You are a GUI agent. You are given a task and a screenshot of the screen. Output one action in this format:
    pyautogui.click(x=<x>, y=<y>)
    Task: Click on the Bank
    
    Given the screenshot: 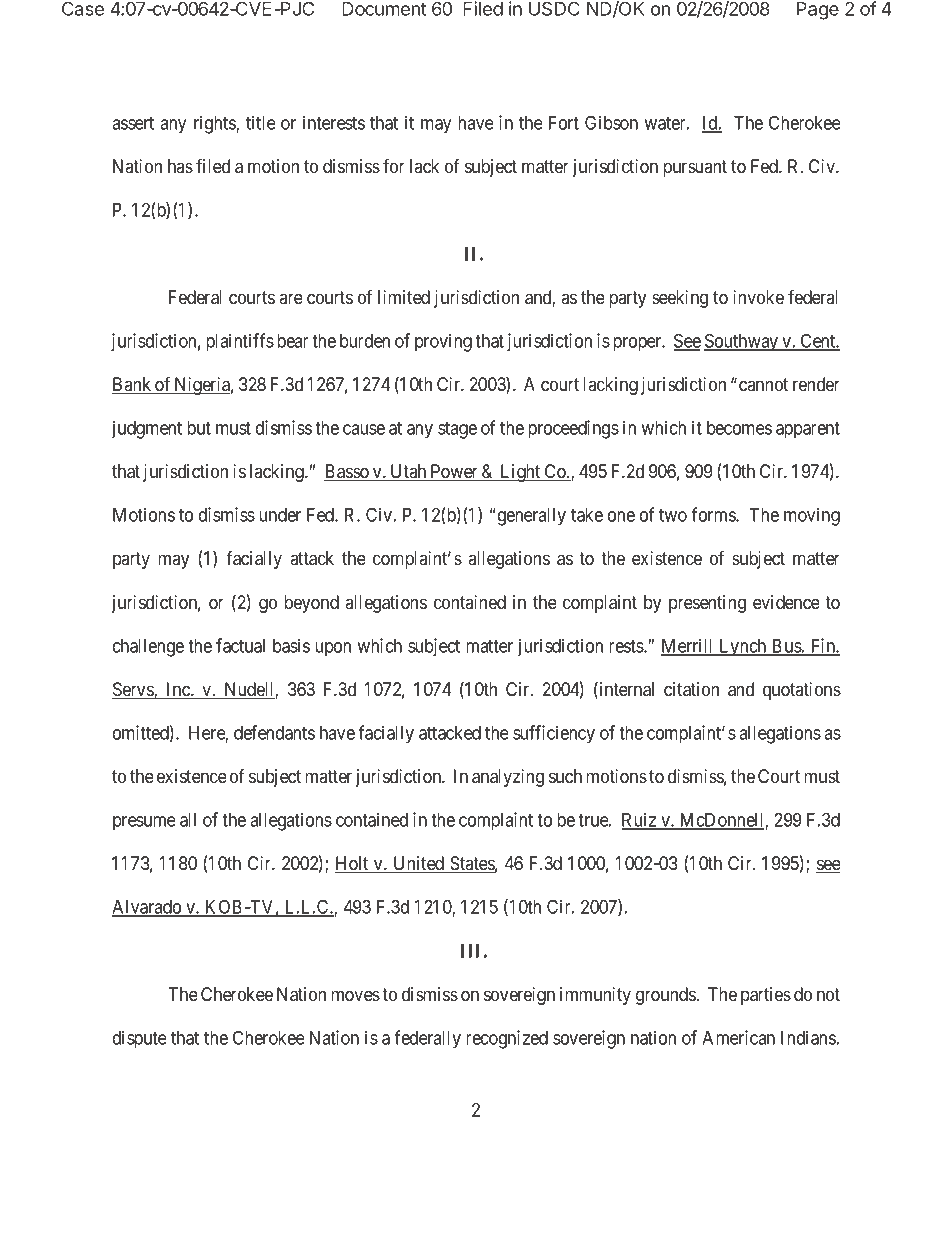 What is the action you would take?
    pyautogui.click(x=133, y=385)
